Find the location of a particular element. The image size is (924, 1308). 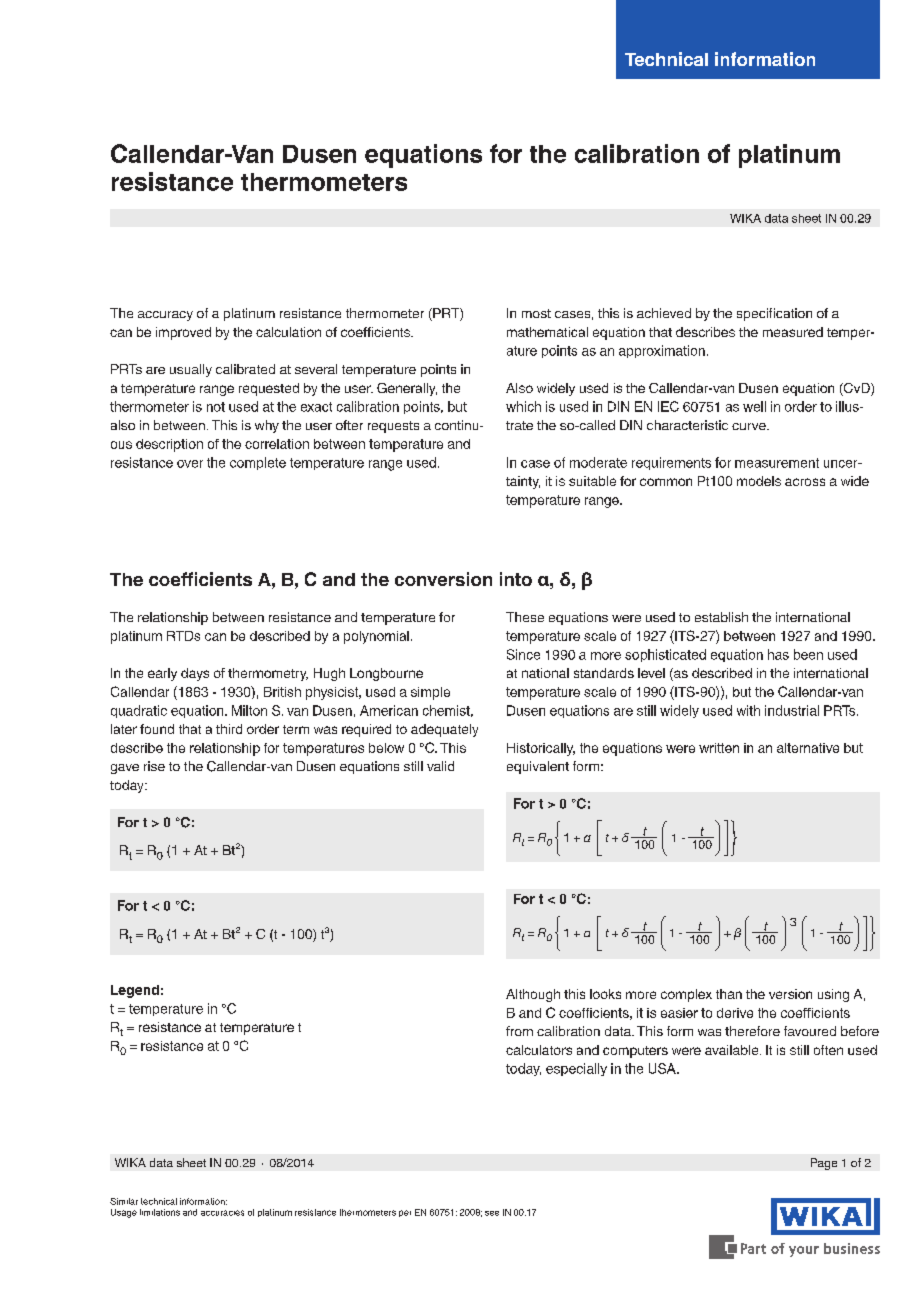

see is located at coordinates (492, 1213).
